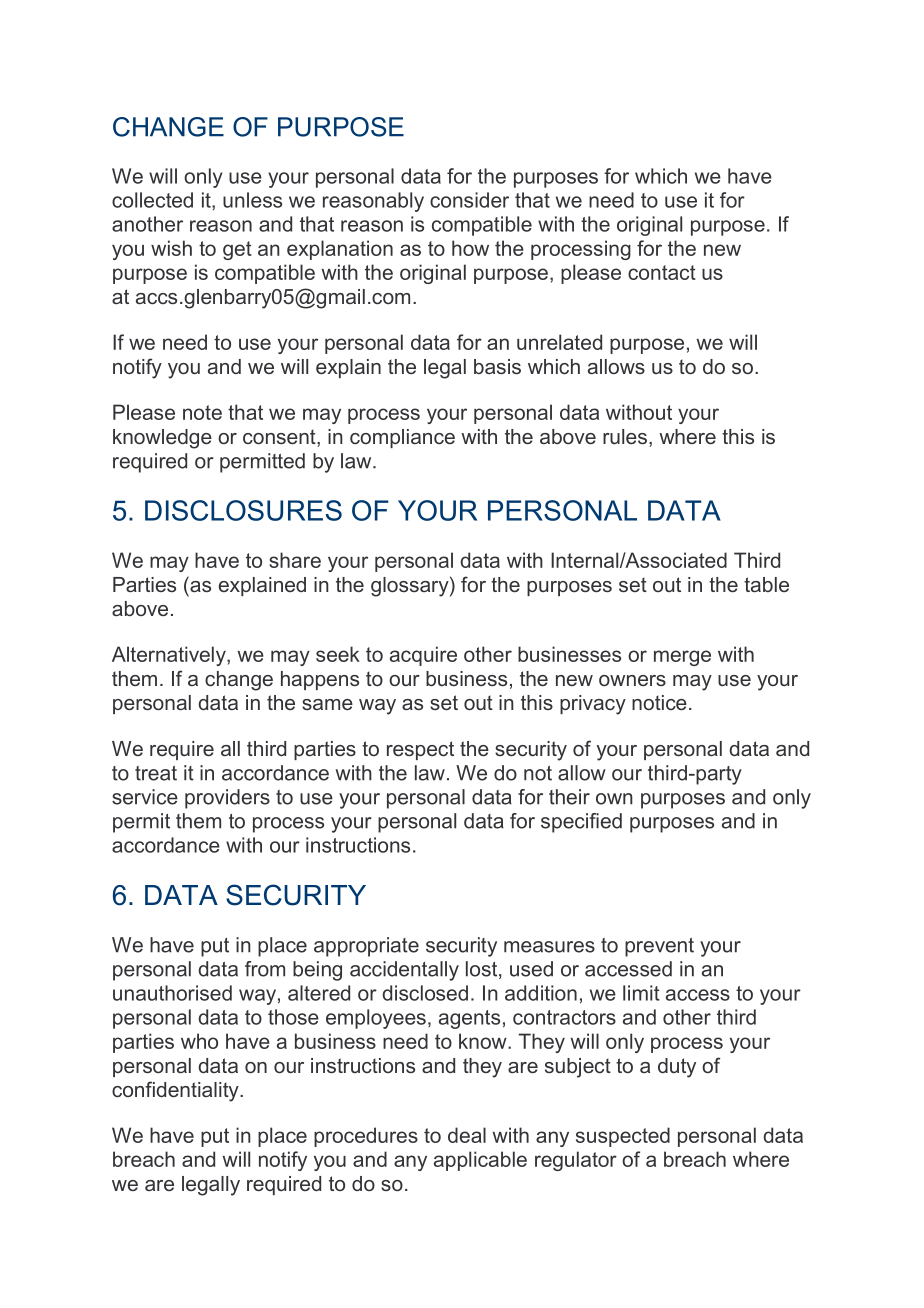 The width and height of the screenshot is (924, 1308). Describe the element at coordinates (625, 436) in the screenshot. I see `rules` at that location.
